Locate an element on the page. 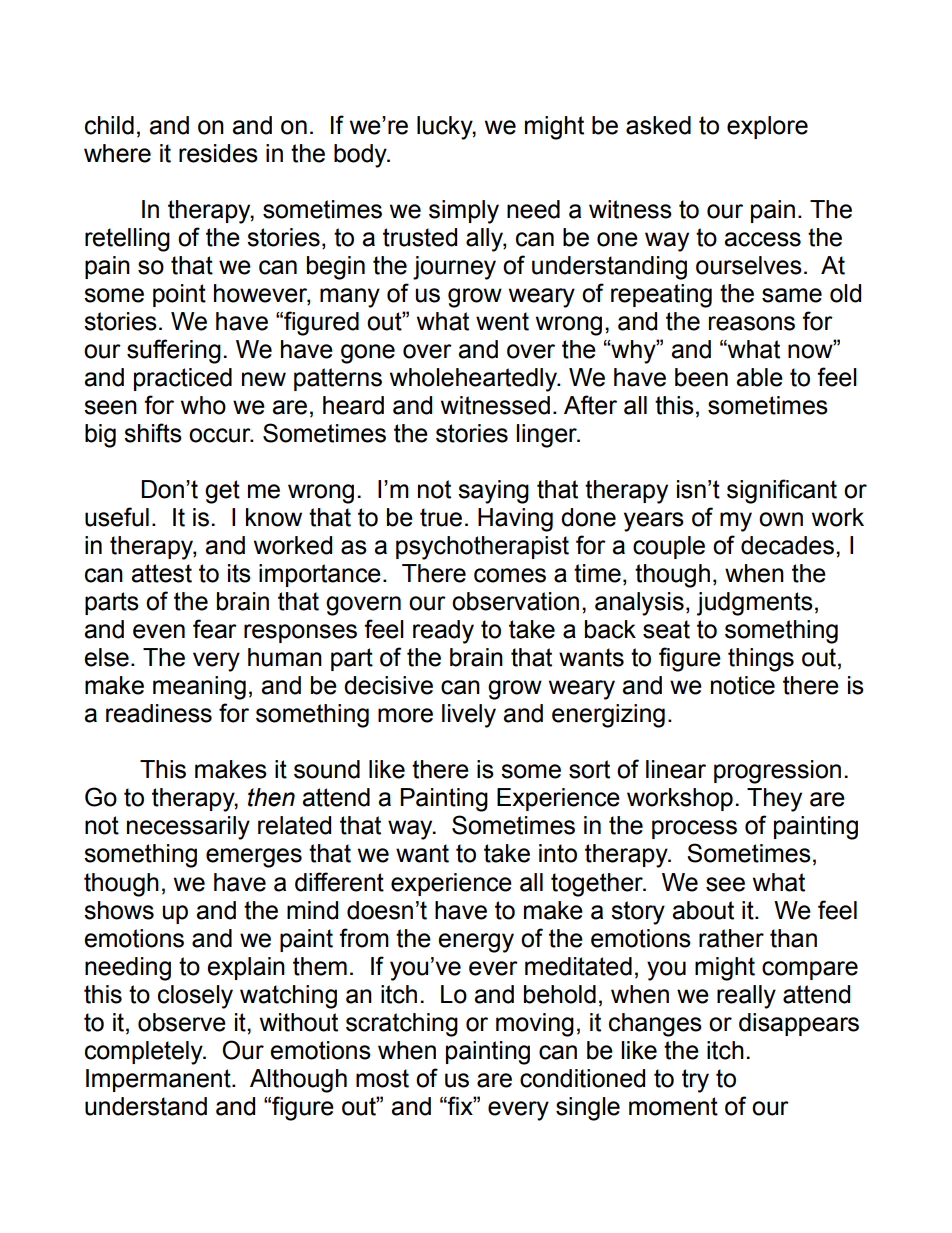  resides is located at coordinates (218, 153).
